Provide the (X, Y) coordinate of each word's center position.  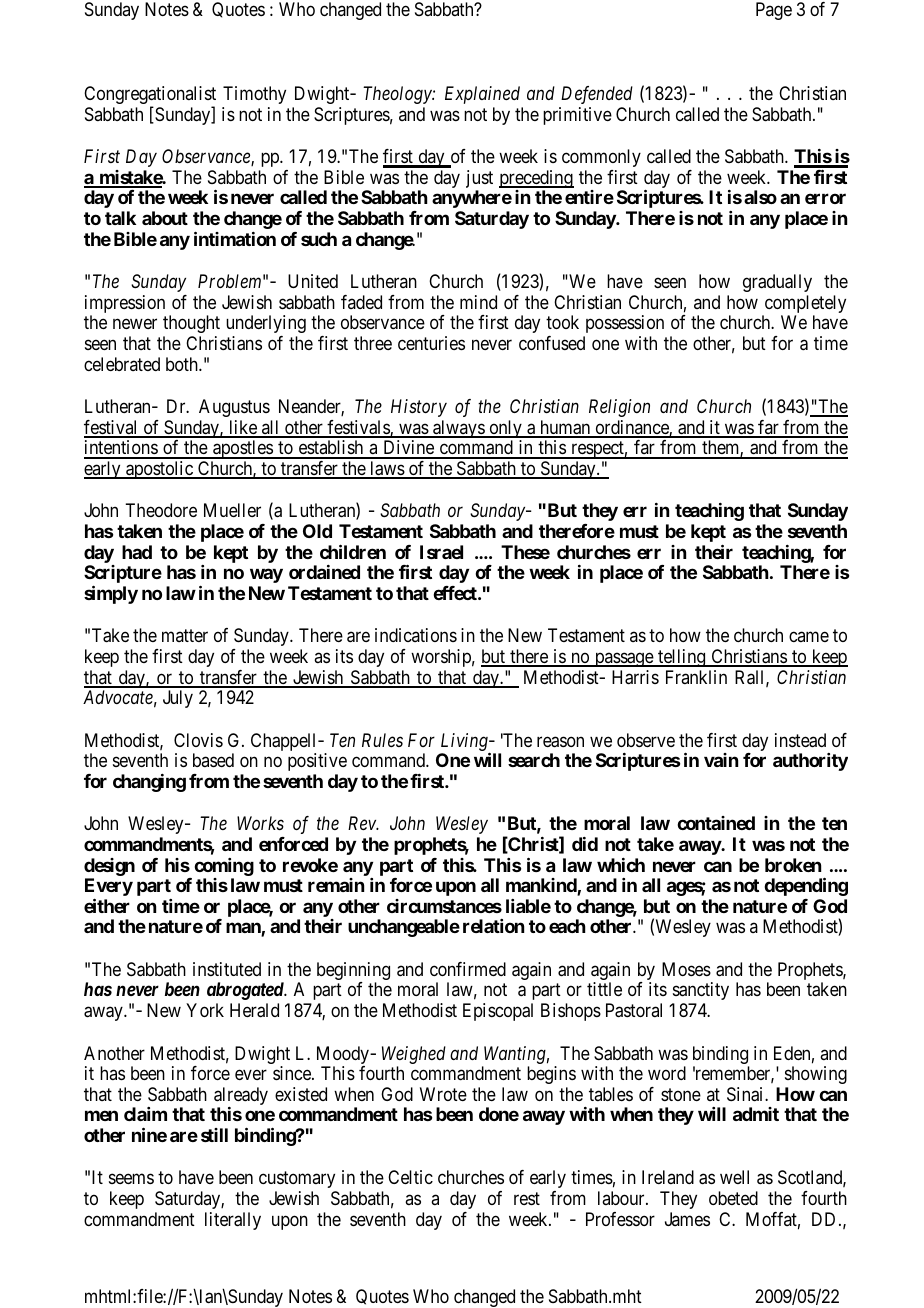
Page (774, 11)
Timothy (254, 95)
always (458, 429)
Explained (482, 95)
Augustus (234, 408)
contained (716, 823)
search (534, 760)
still (214, 1135)
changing (149, 783)
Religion (619, 408)
